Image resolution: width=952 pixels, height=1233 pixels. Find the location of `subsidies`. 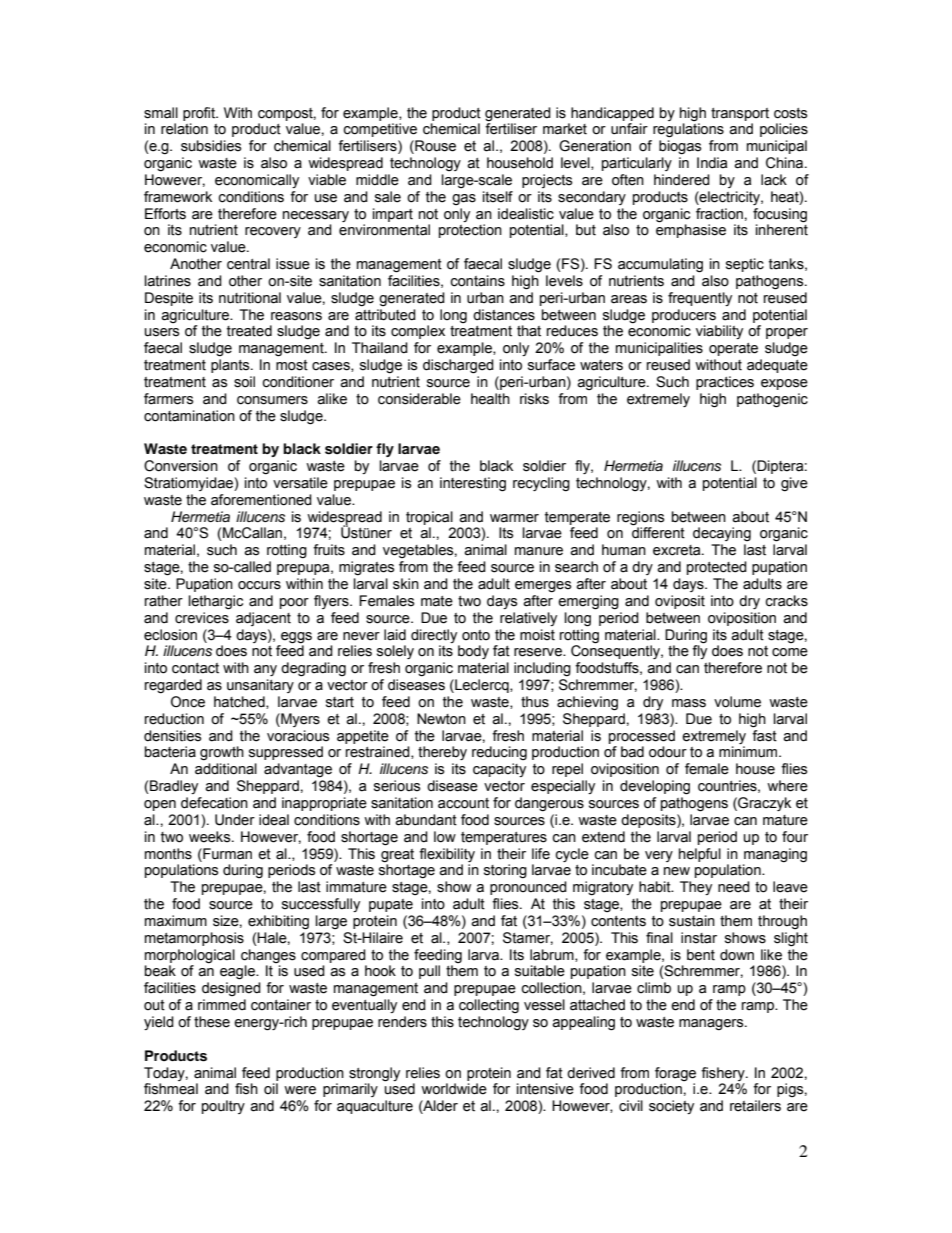

subsidies is located at coordinates (211, 146).
